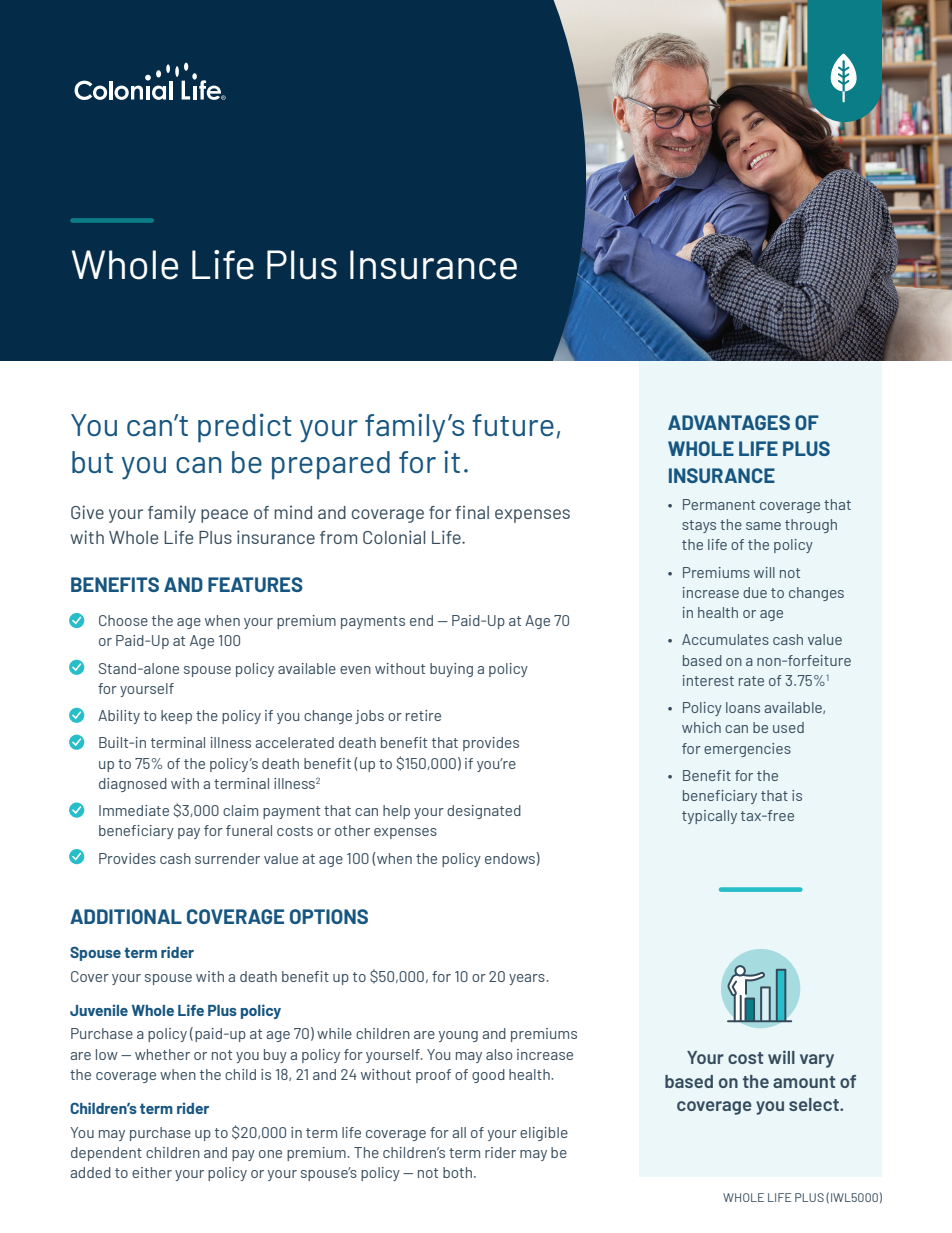 The width and height of the screenshot is (952, 1233). I want to click on future, so click(513, 425).
